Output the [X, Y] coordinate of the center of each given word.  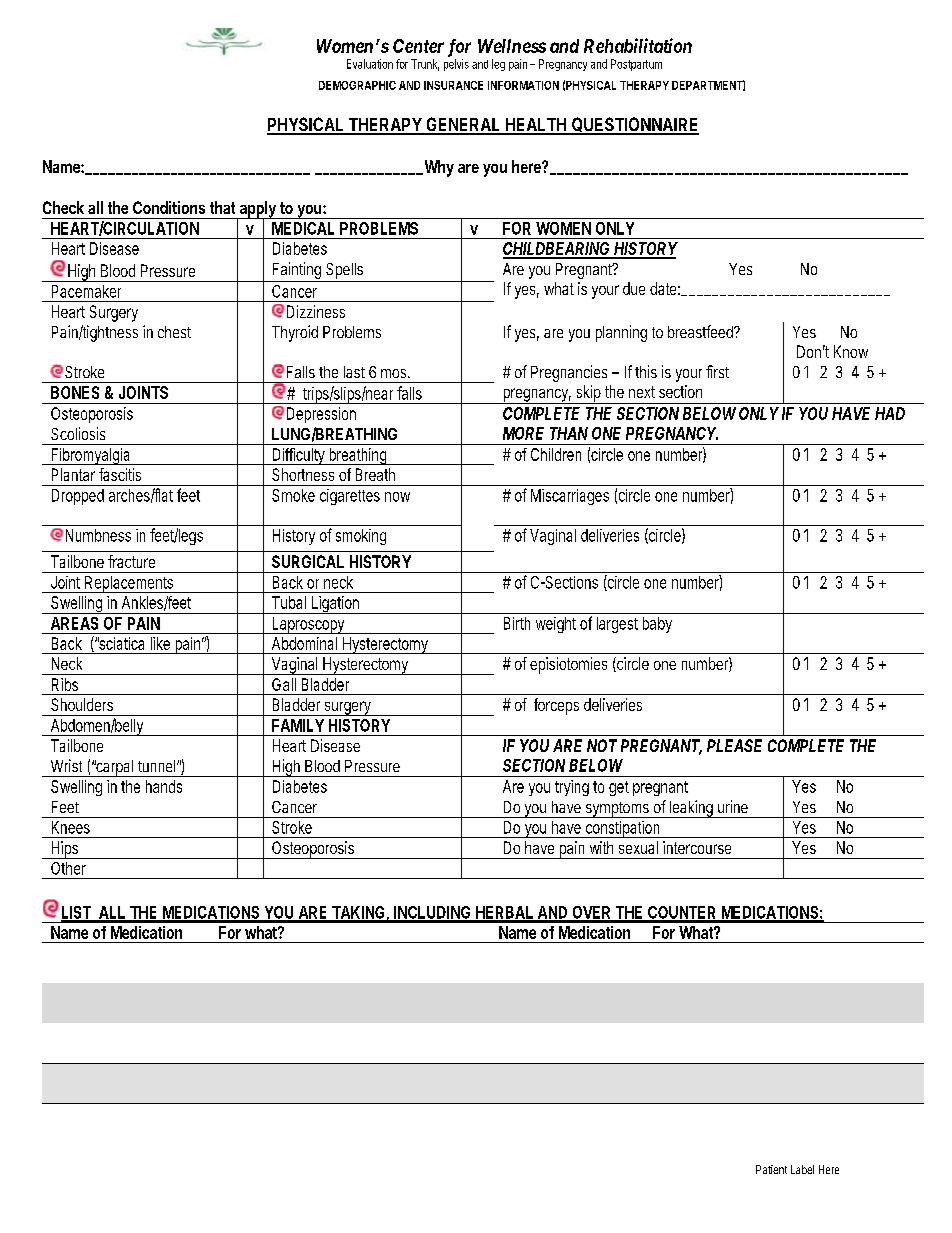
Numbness [98, 535]
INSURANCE [453, 85]
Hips [65, 850]
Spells [346, 272]
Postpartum [636, 65]
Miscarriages [570, 497]
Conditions [169, 207]
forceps [556, 706]
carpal [115, 768]
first [717, 371]
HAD [890, 413]
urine [733, 806]
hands [164, 786]
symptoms [618, 810]
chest [174, 332]
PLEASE [734, 745]
